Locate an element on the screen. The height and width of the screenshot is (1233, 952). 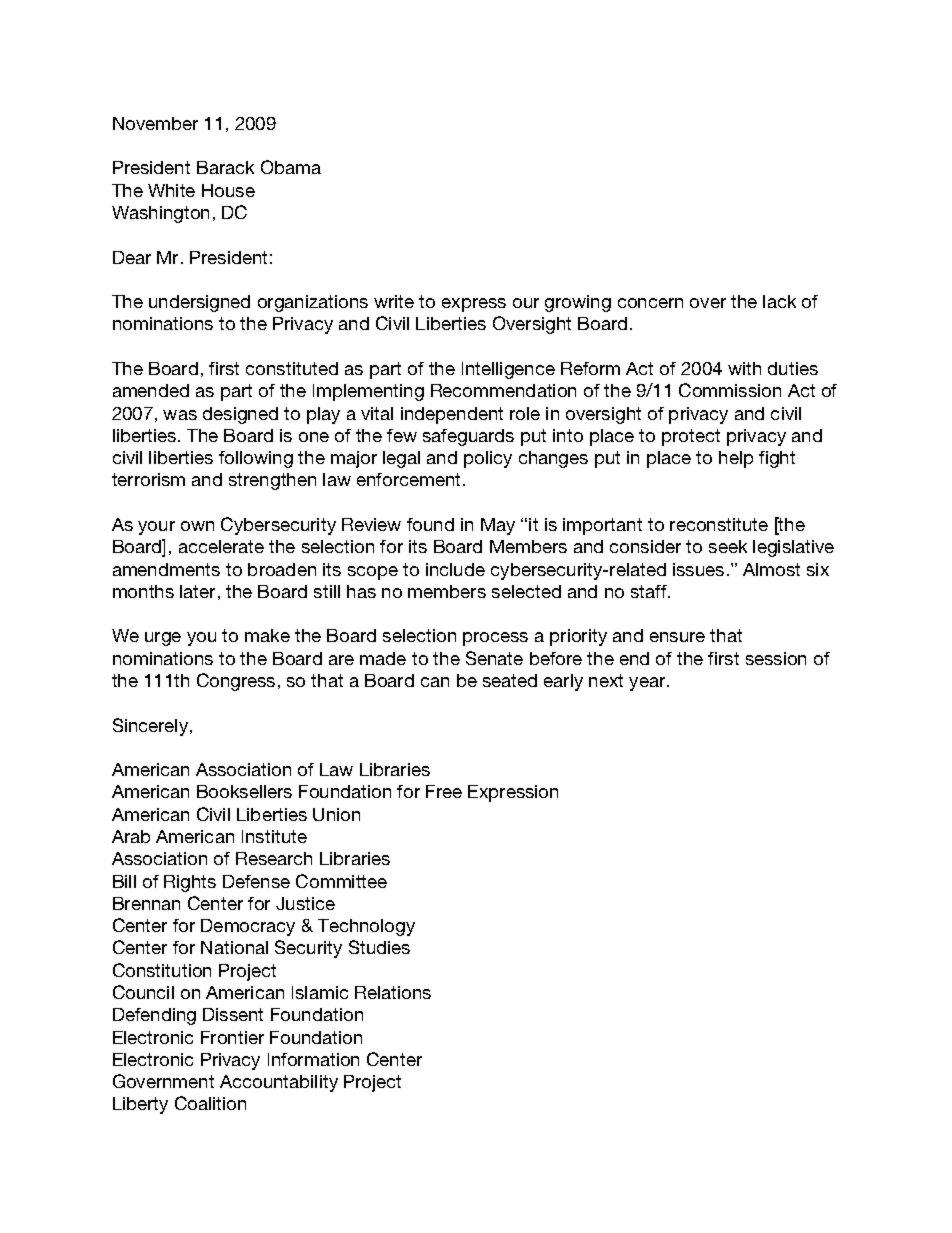
process is located at coordinates (495, 639).
